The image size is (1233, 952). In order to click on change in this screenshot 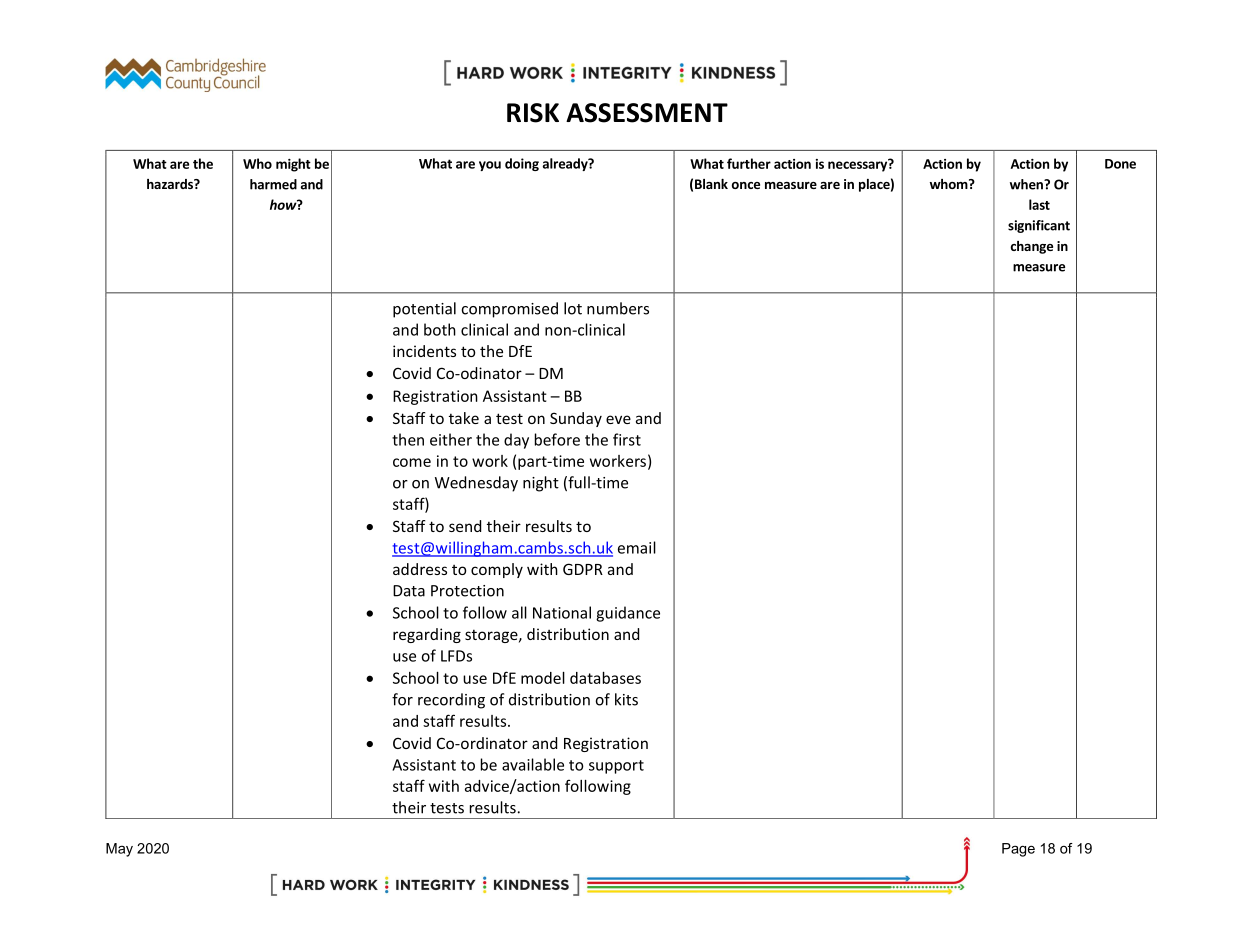, I will do `click(1031, 247)`.
